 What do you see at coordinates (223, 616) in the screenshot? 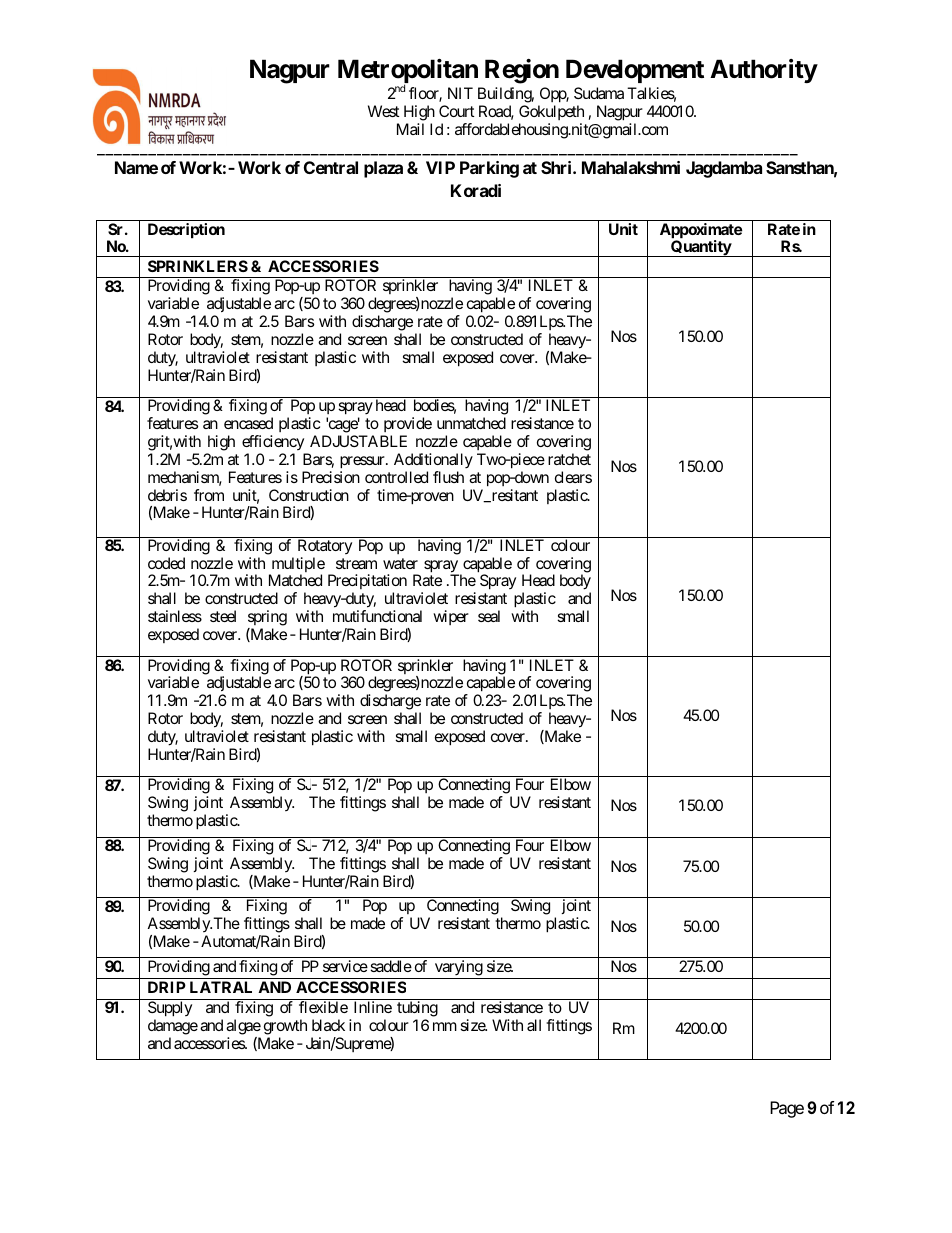
I see `steel` at bounding box center [223, 616].
